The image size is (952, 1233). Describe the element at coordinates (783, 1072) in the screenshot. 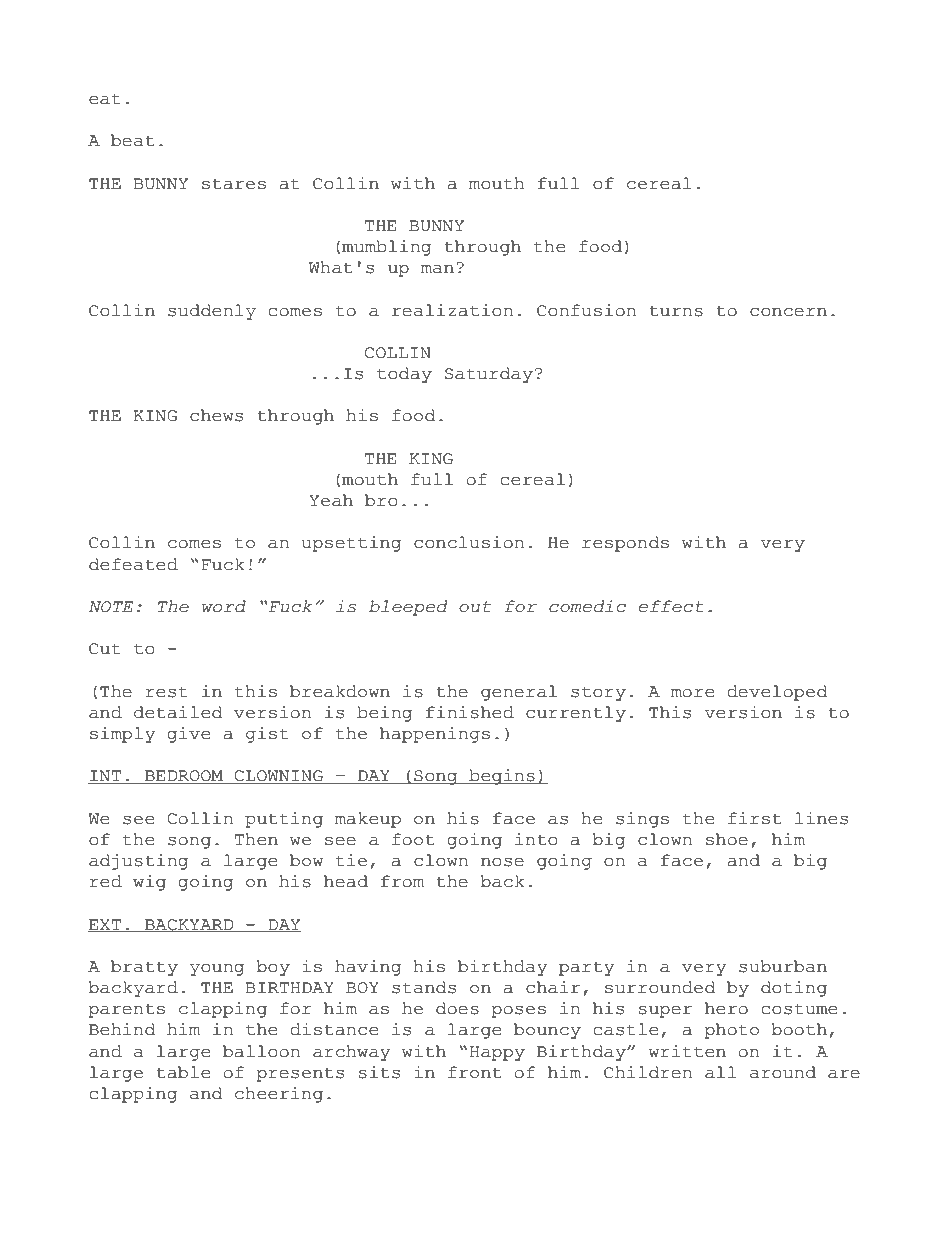

I see `around` at that location.
